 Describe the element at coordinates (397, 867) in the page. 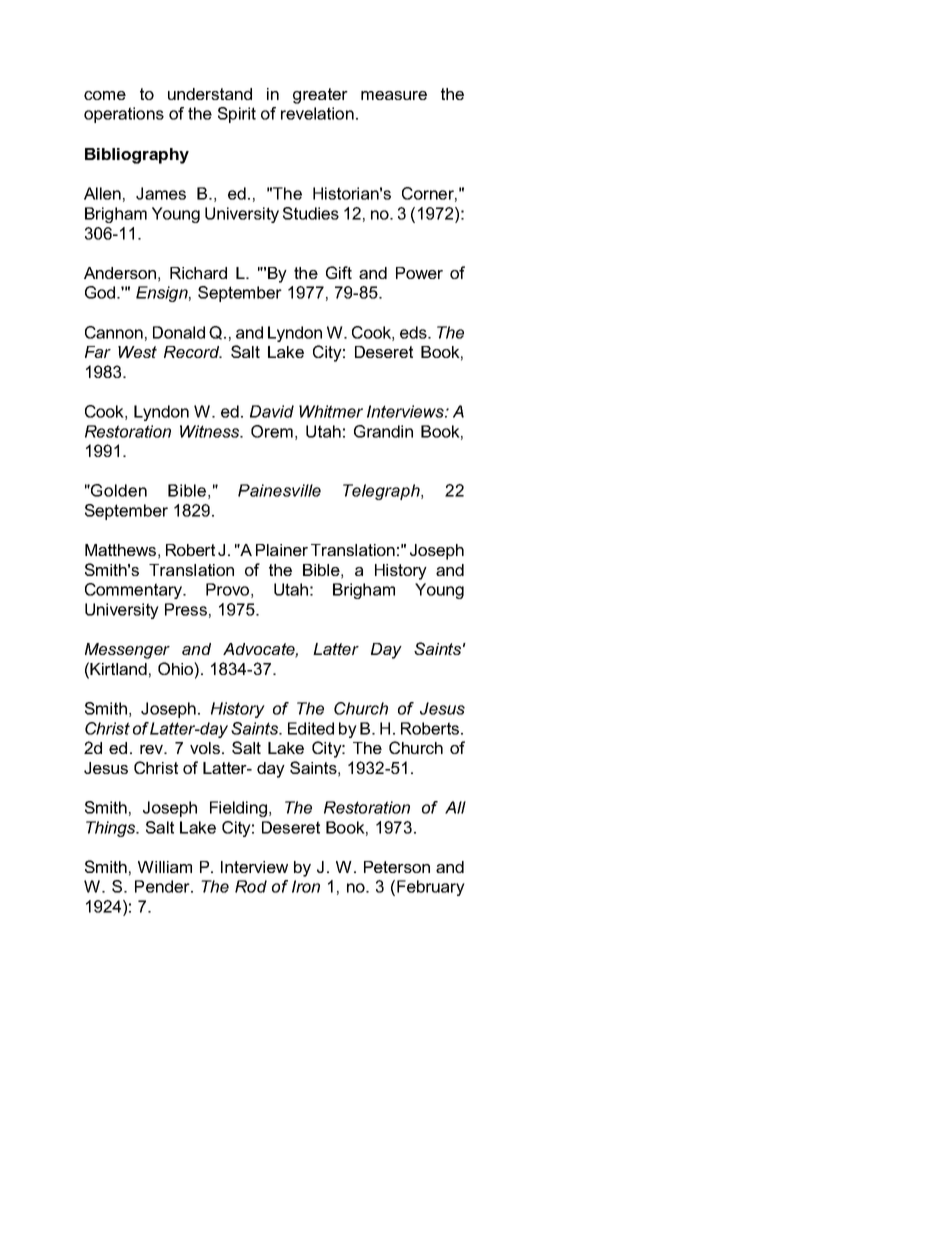

I see `Peterson` at that location.
